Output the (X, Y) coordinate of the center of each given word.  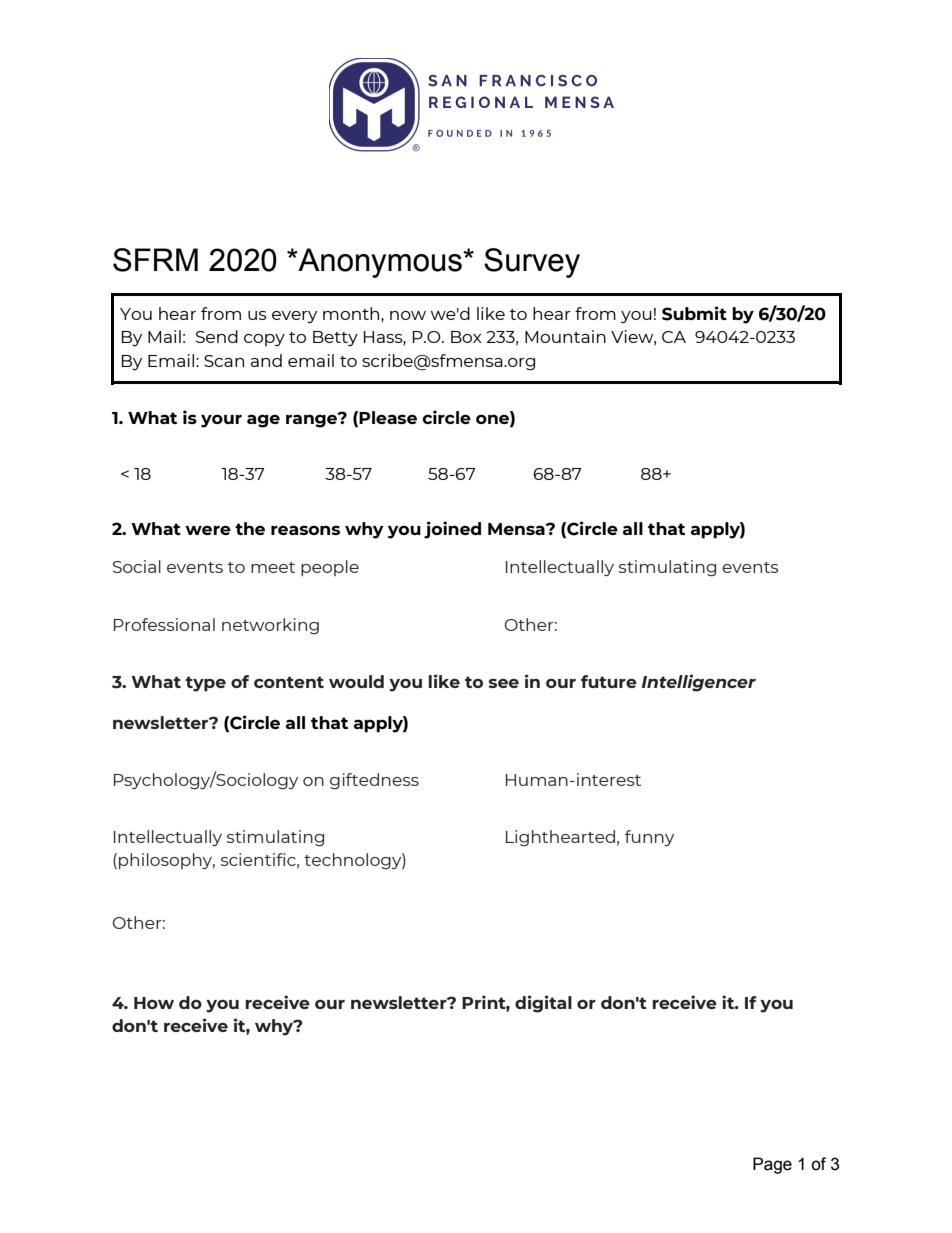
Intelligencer (699, 683)
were (208, 530)
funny (649, 838)
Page (772, 1165)
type (205, 684)
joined (452, 530)
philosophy (167, 861)
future (609, 681)
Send (217, 336)
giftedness (374, 781)
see (504, 683)
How (154, 1003)
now (408, 315)
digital (543, 1004)
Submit (694, 313)
